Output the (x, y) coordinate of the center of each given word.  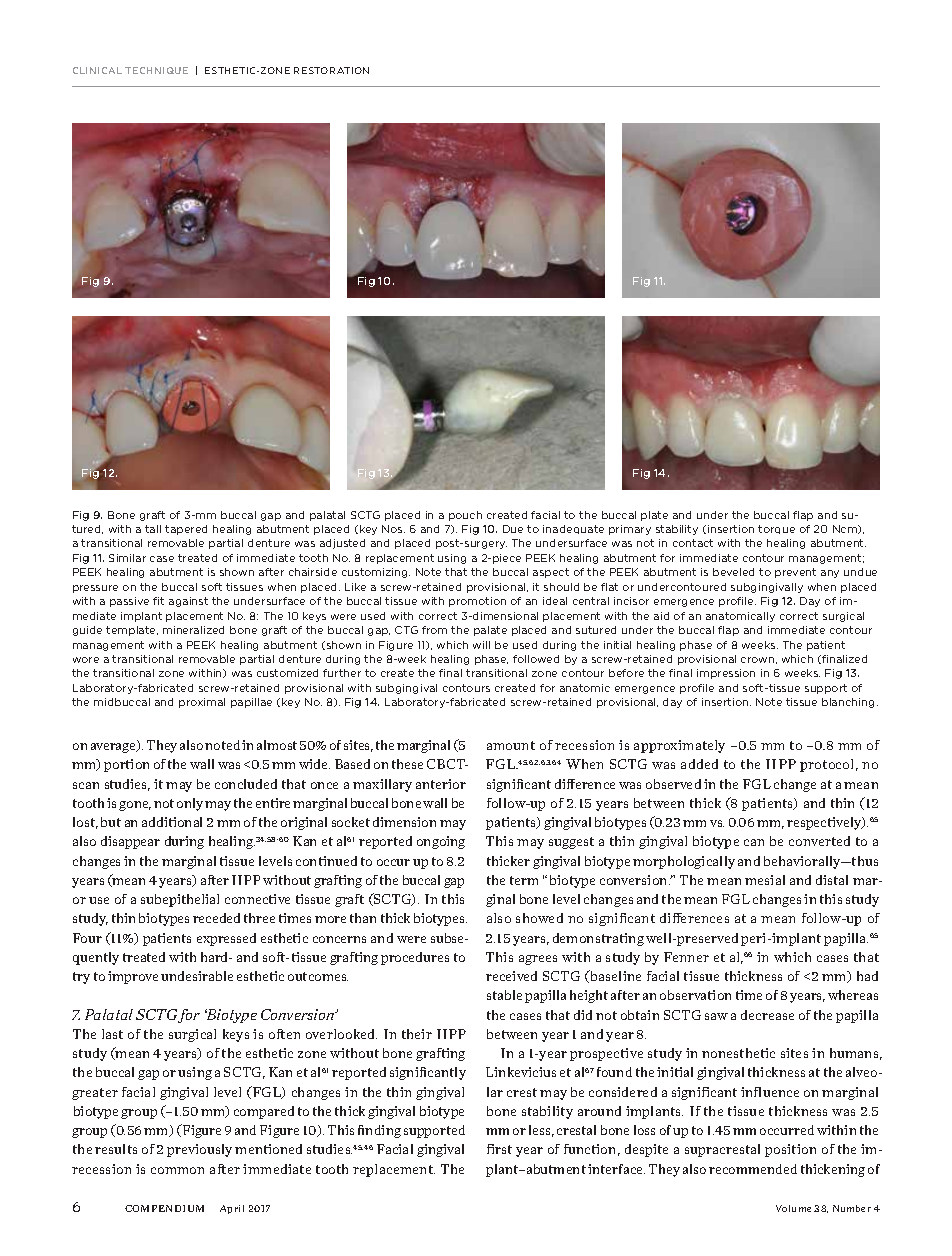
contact (693, 543)
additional (172, 822)
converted (819, 841)
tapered (186, 530)
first (499, 1149)
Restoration (331, 70)
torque (776, 529)
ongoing (441, 842)
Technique (156, 70)
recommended (753, 1169)
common (177, 1170)
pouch (465, 516)
